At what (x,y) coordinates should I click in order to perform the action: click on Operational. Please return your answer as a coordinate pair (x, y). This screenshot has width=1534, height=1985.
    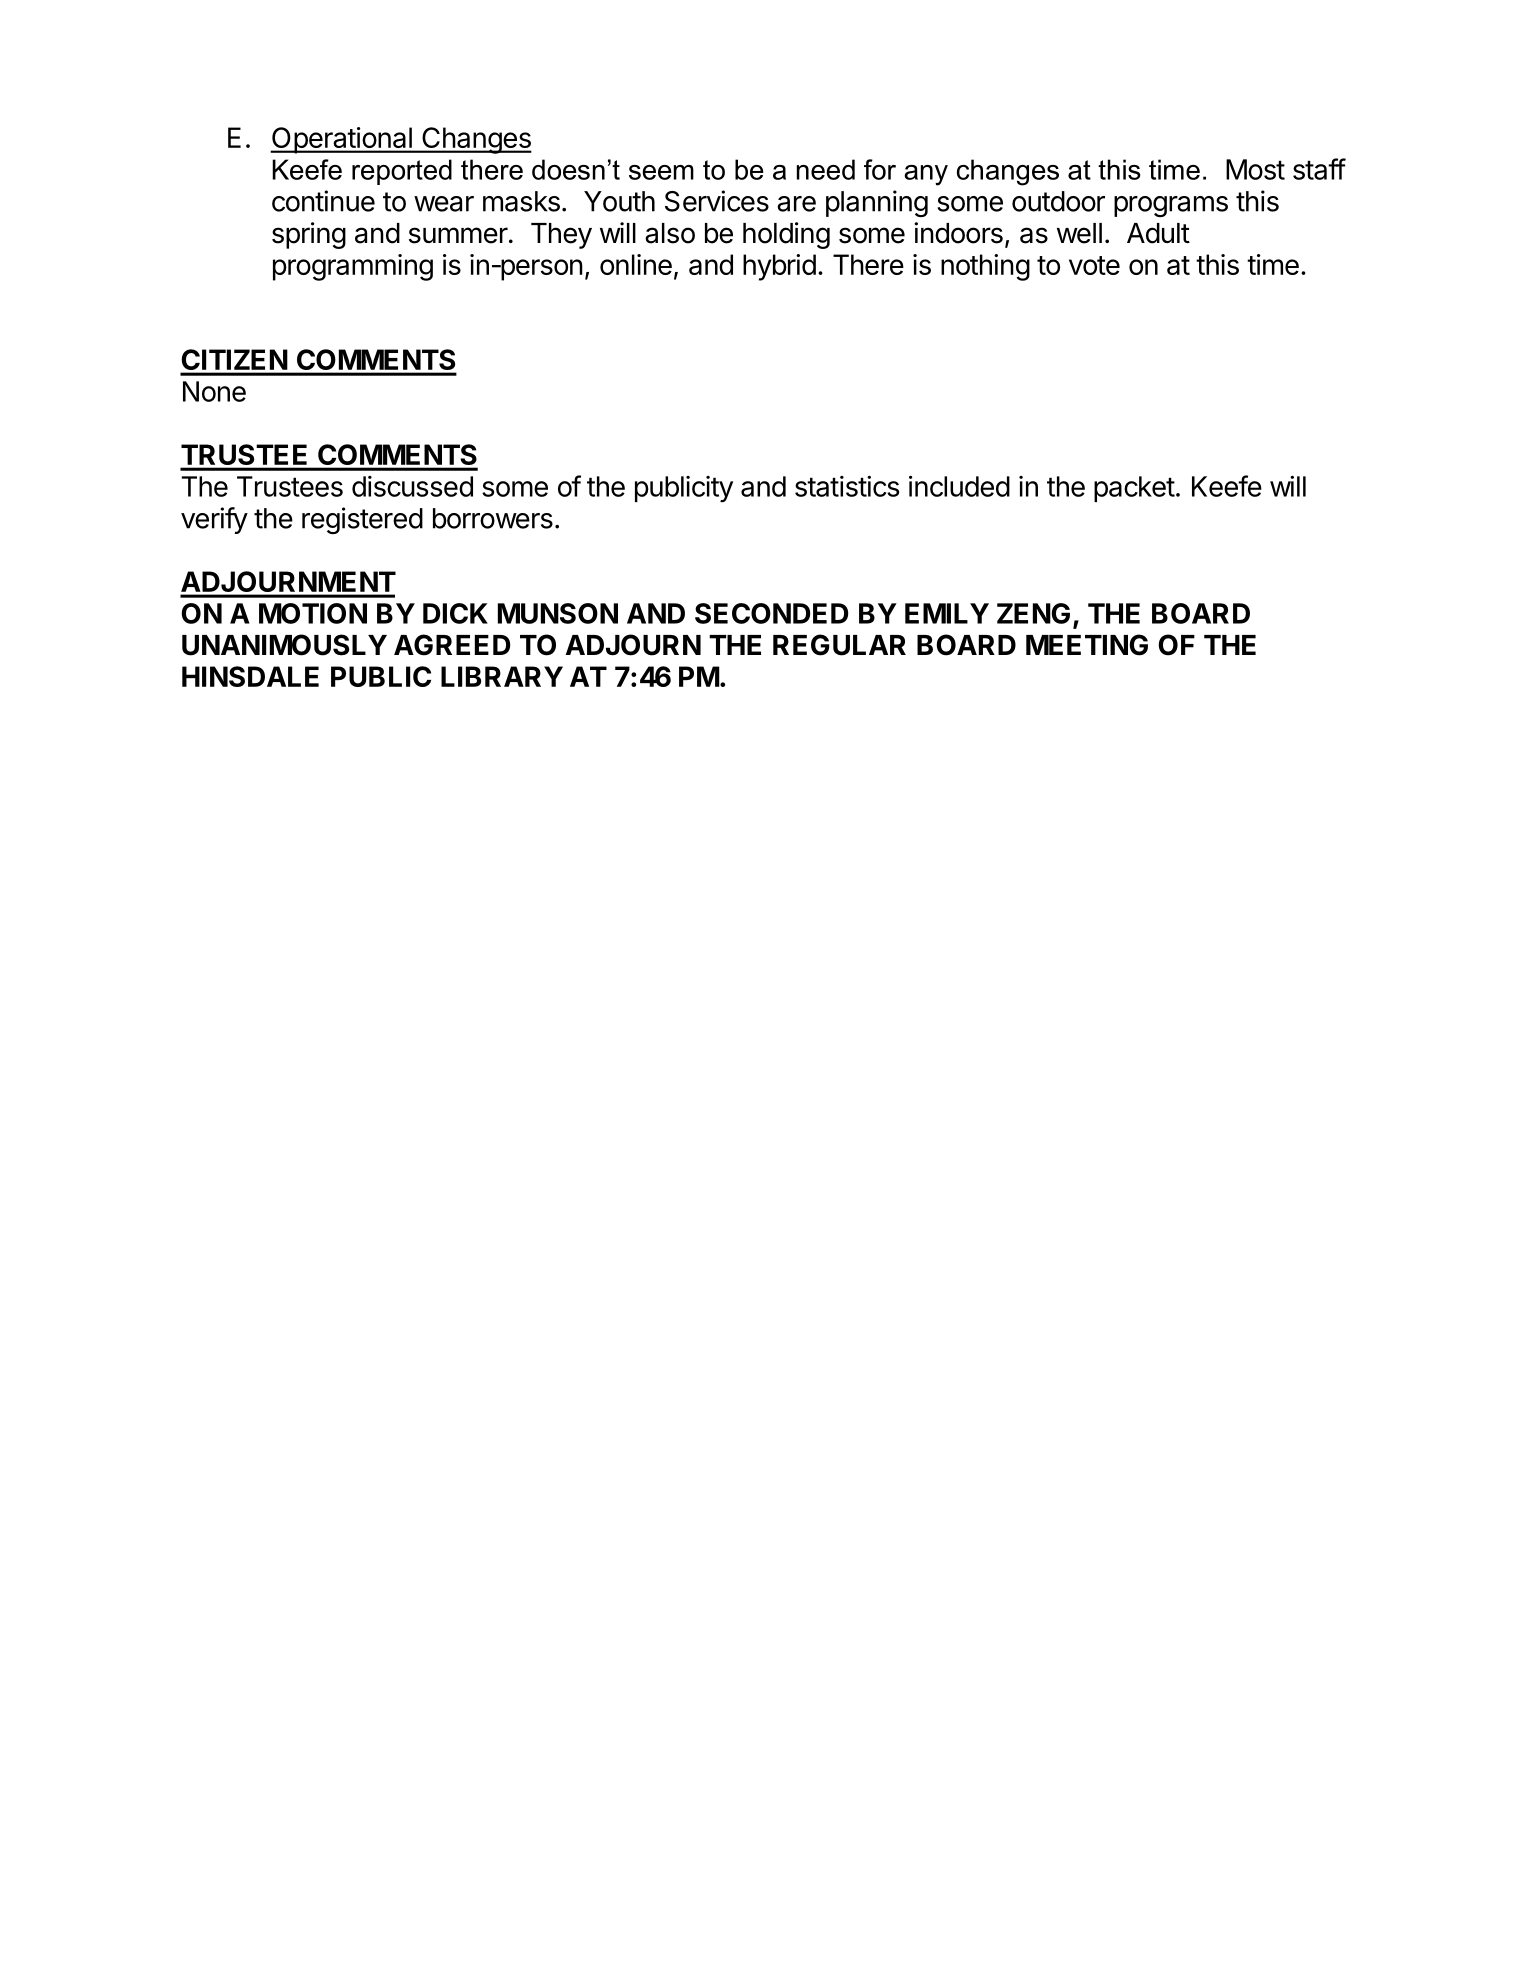
    Looking at the image, I should click on (342, 140).
